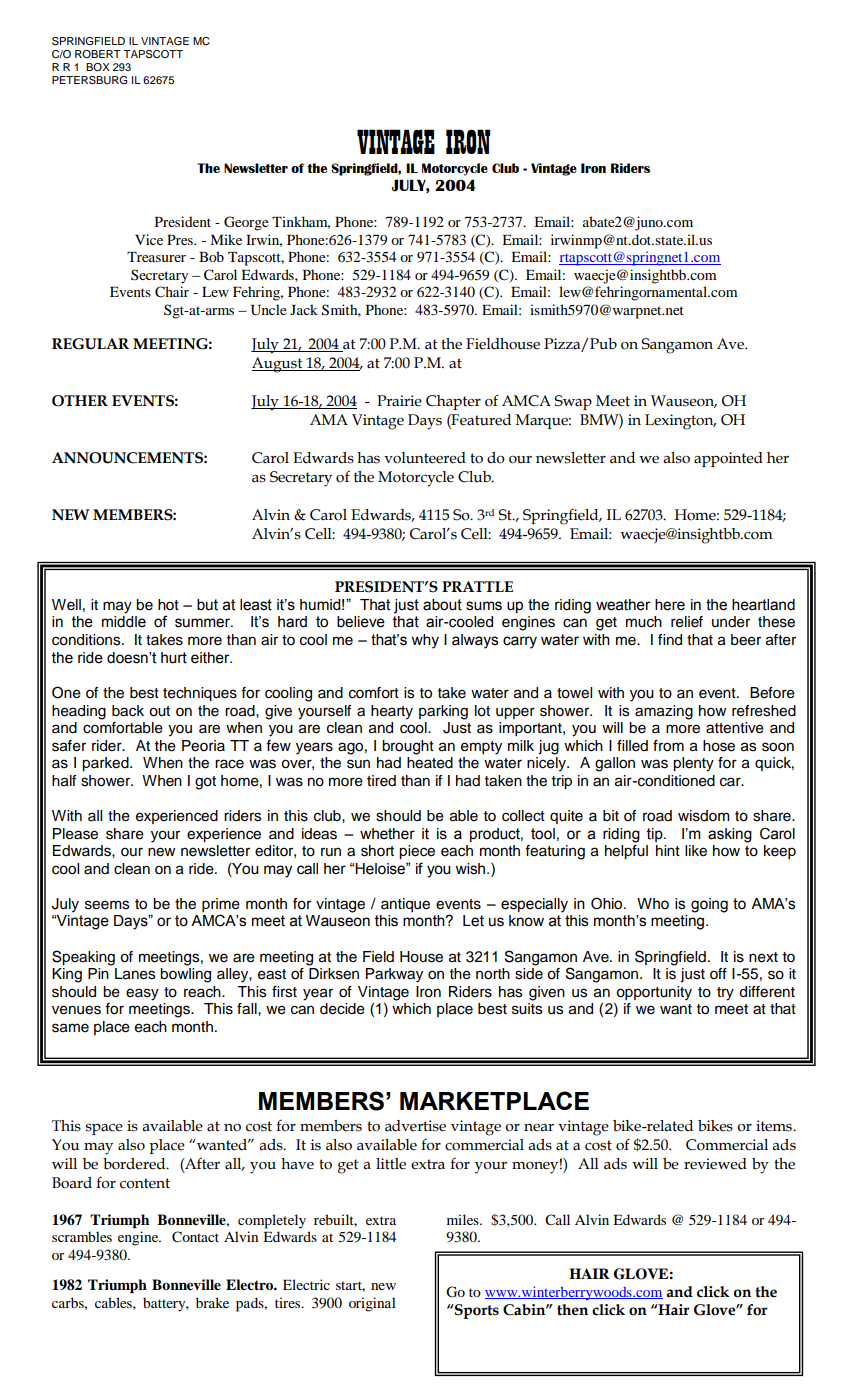  What do you see at coordinates (195, 1237) in the document?
I see `Contact` at bounding box center [195, 1237].
